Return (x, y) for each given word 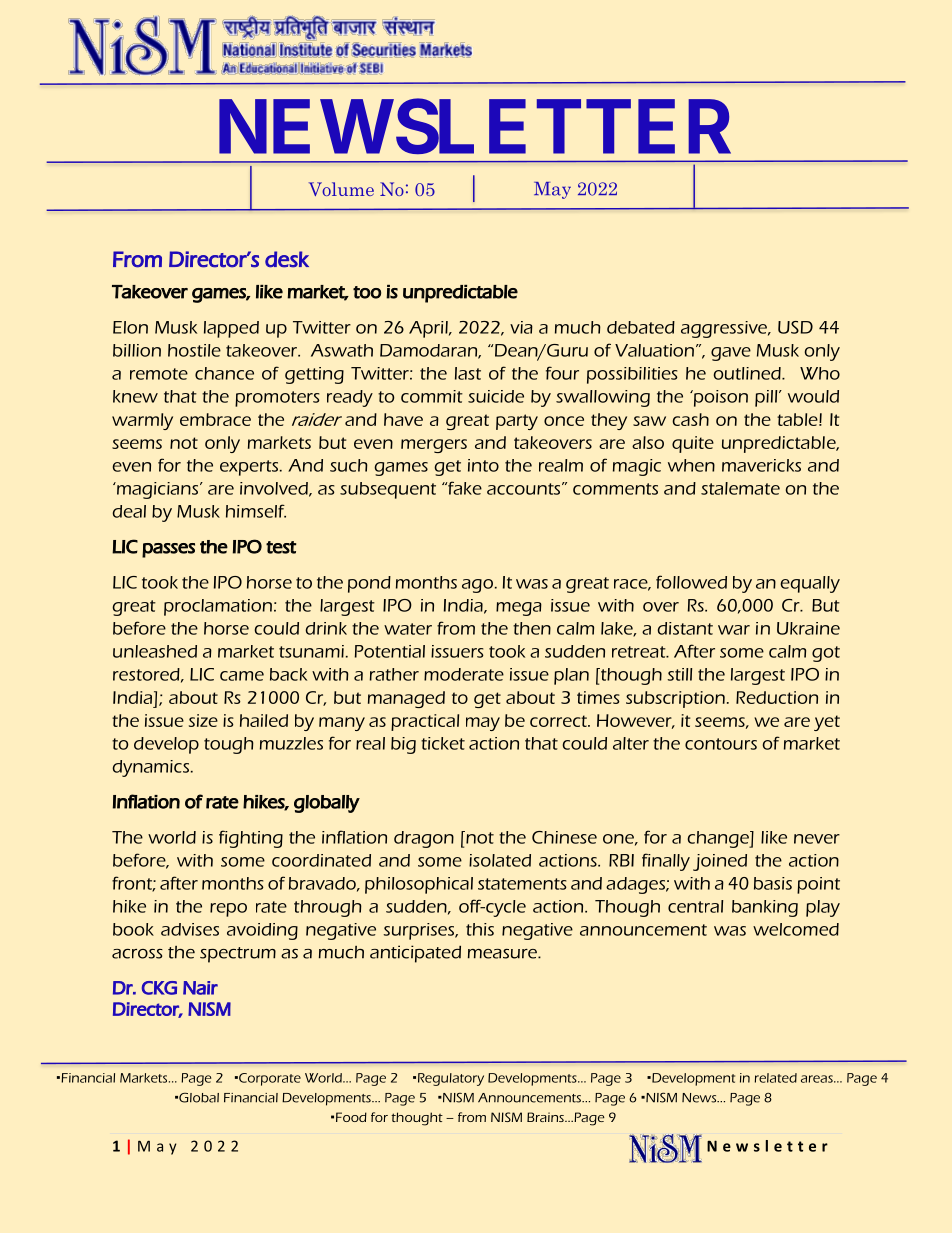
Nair (200, 988)
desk (287, 259)
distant (685, 628)
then (532, 628)
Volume (341, 189)
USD (795, 327)
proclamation (218, 607)
